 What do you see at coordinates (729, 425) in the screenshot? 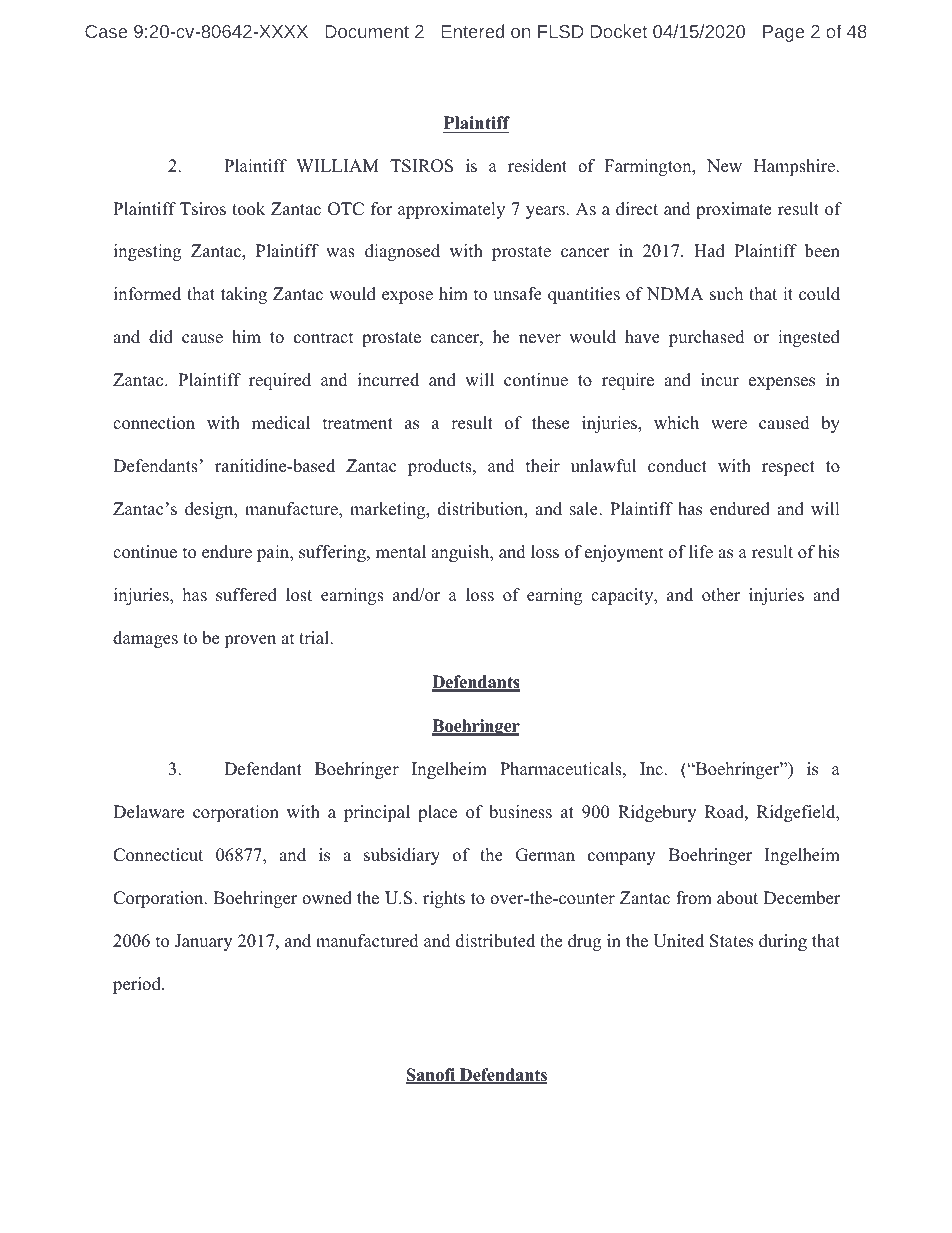
I see `were` at bounding box center [729, 425].
